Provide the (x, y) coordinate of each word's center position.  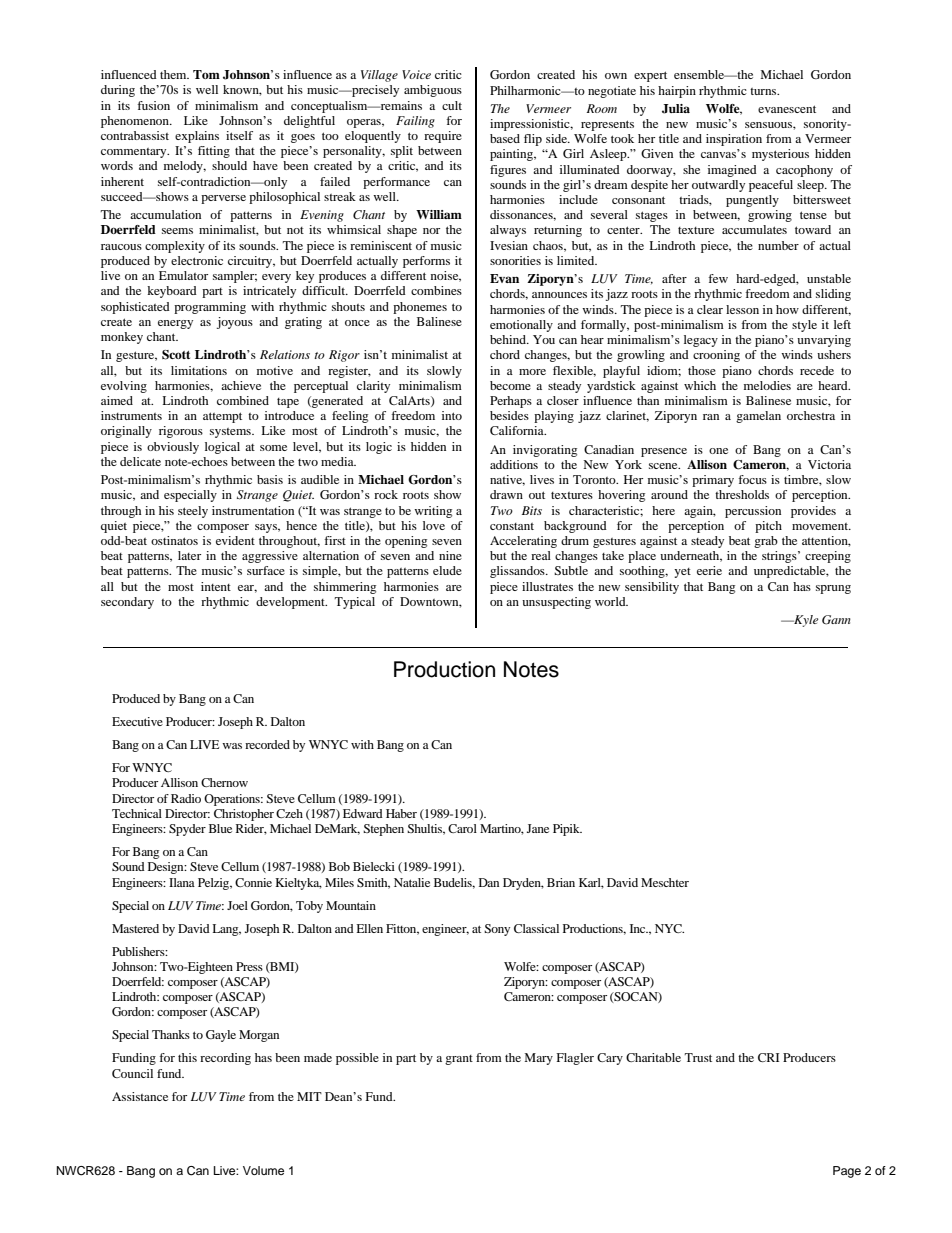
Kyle (805, 621)
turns (764, 91)
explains (197, 137)
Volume (263, 1170)
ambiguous (433, 91)
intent (216, 586)
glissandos (518, 572)
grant (459, 1060)
